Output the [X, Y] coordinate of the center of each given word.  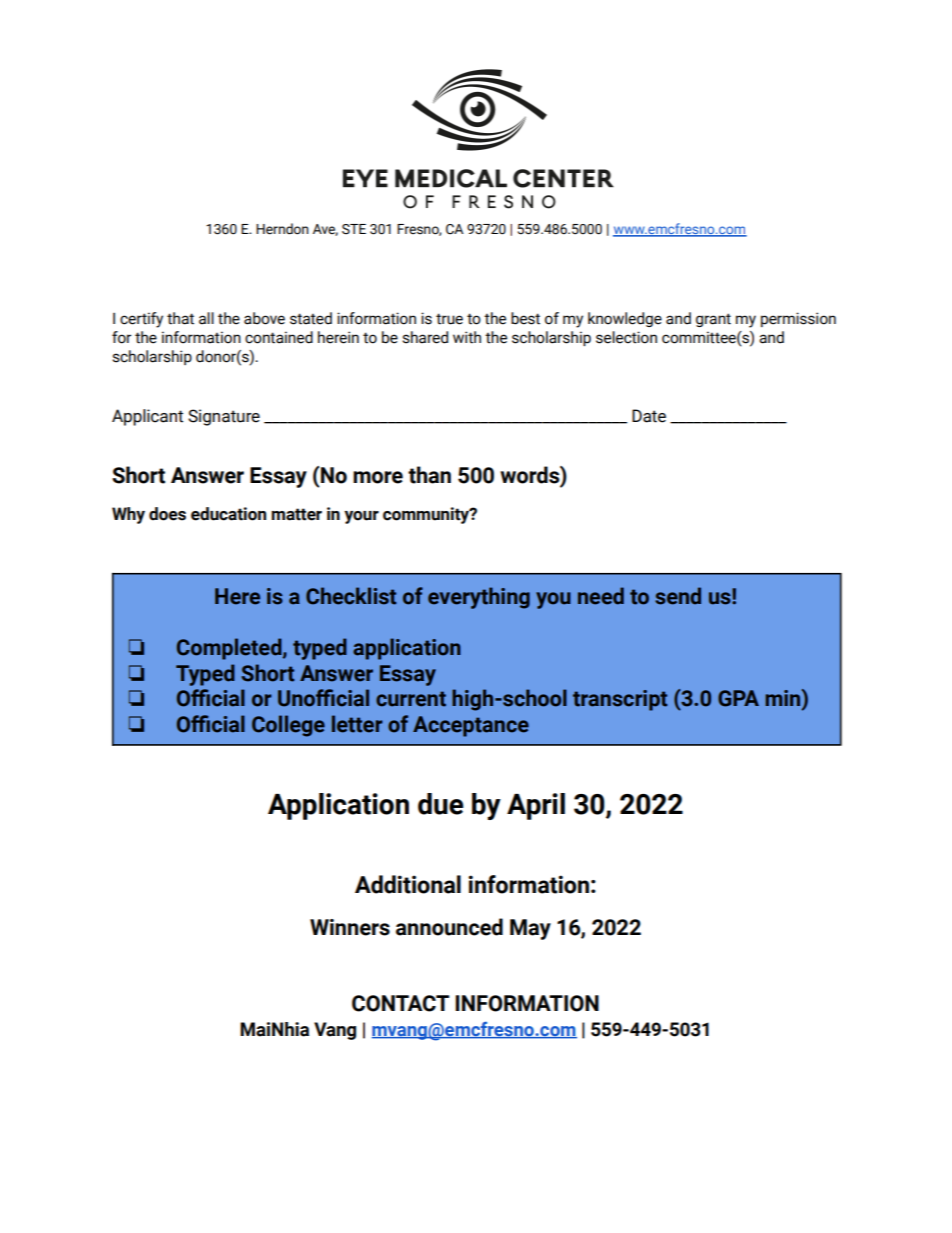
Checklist [351, 596]
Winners [350, 927]
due [440, 804]
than [429, 475]
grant [713, 320]
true [449, 319]
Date [649, 416]
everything [479, 598]
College [288, 726]
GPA [738, 698]
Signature [224, 417]
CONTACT [400, 1003]
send [678, 596]
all [206, 318]
